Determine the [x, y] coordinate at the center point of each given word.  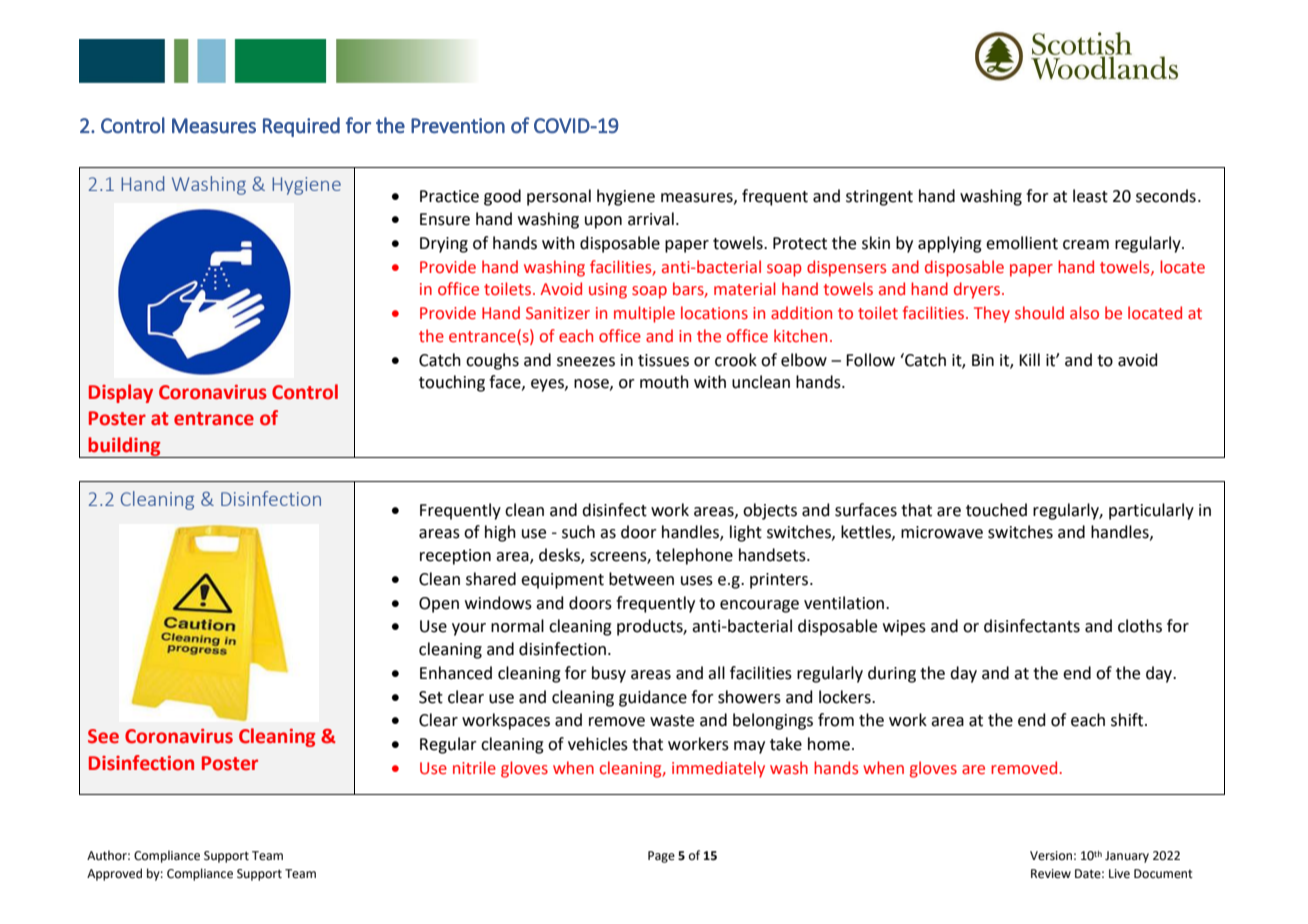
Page [661, 857]
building [125, 447]
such [578, 532]
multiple [644, 314]
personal [559, 197]
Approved [114, 874]
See [103, 736]
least [1090, 196]
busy [609, 674]
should [1039, 313]
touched [996, 510]
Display [121, 393]
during [892, 674]
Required [301, 127]
